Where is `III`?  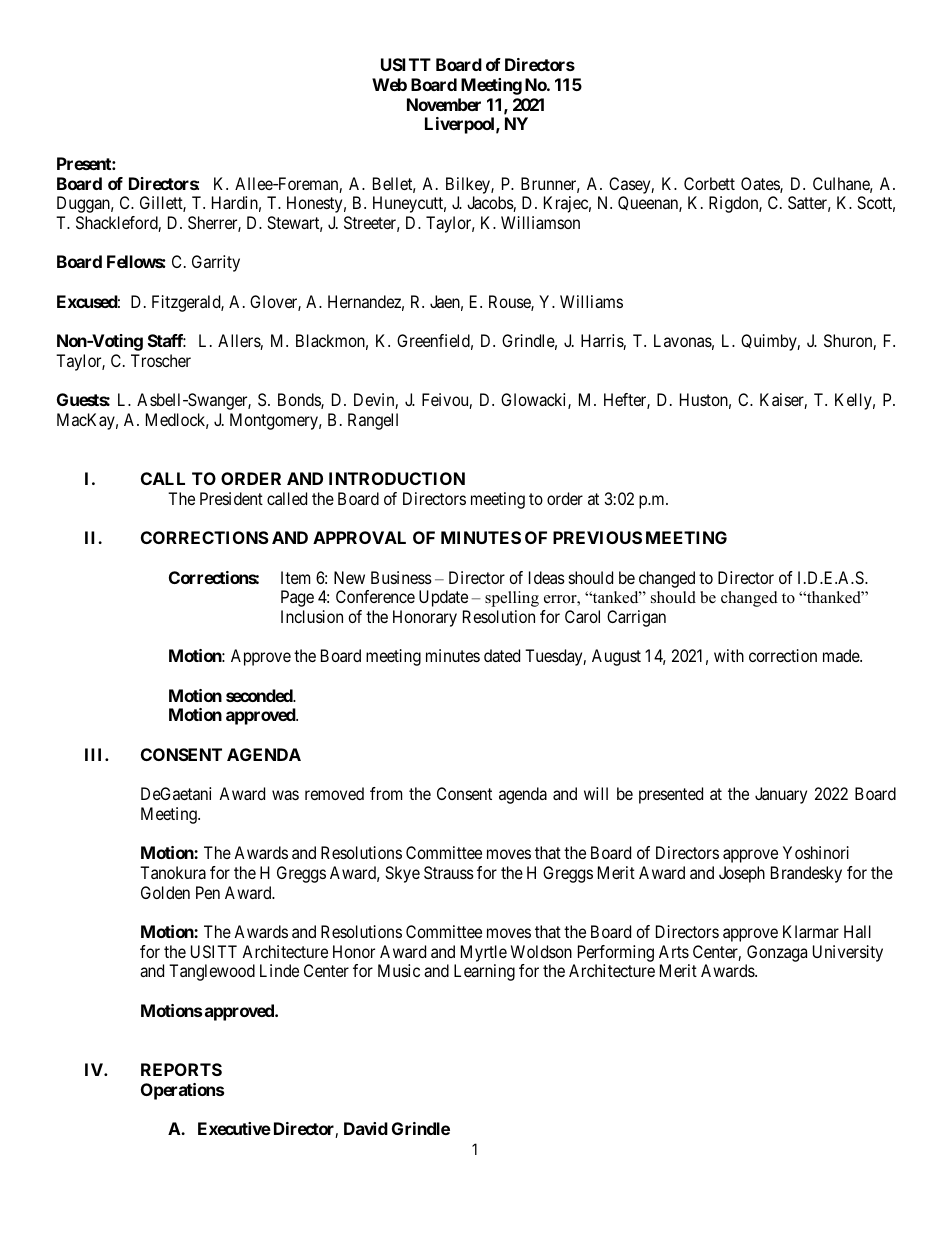
III is located at coordinates (95, 754).
